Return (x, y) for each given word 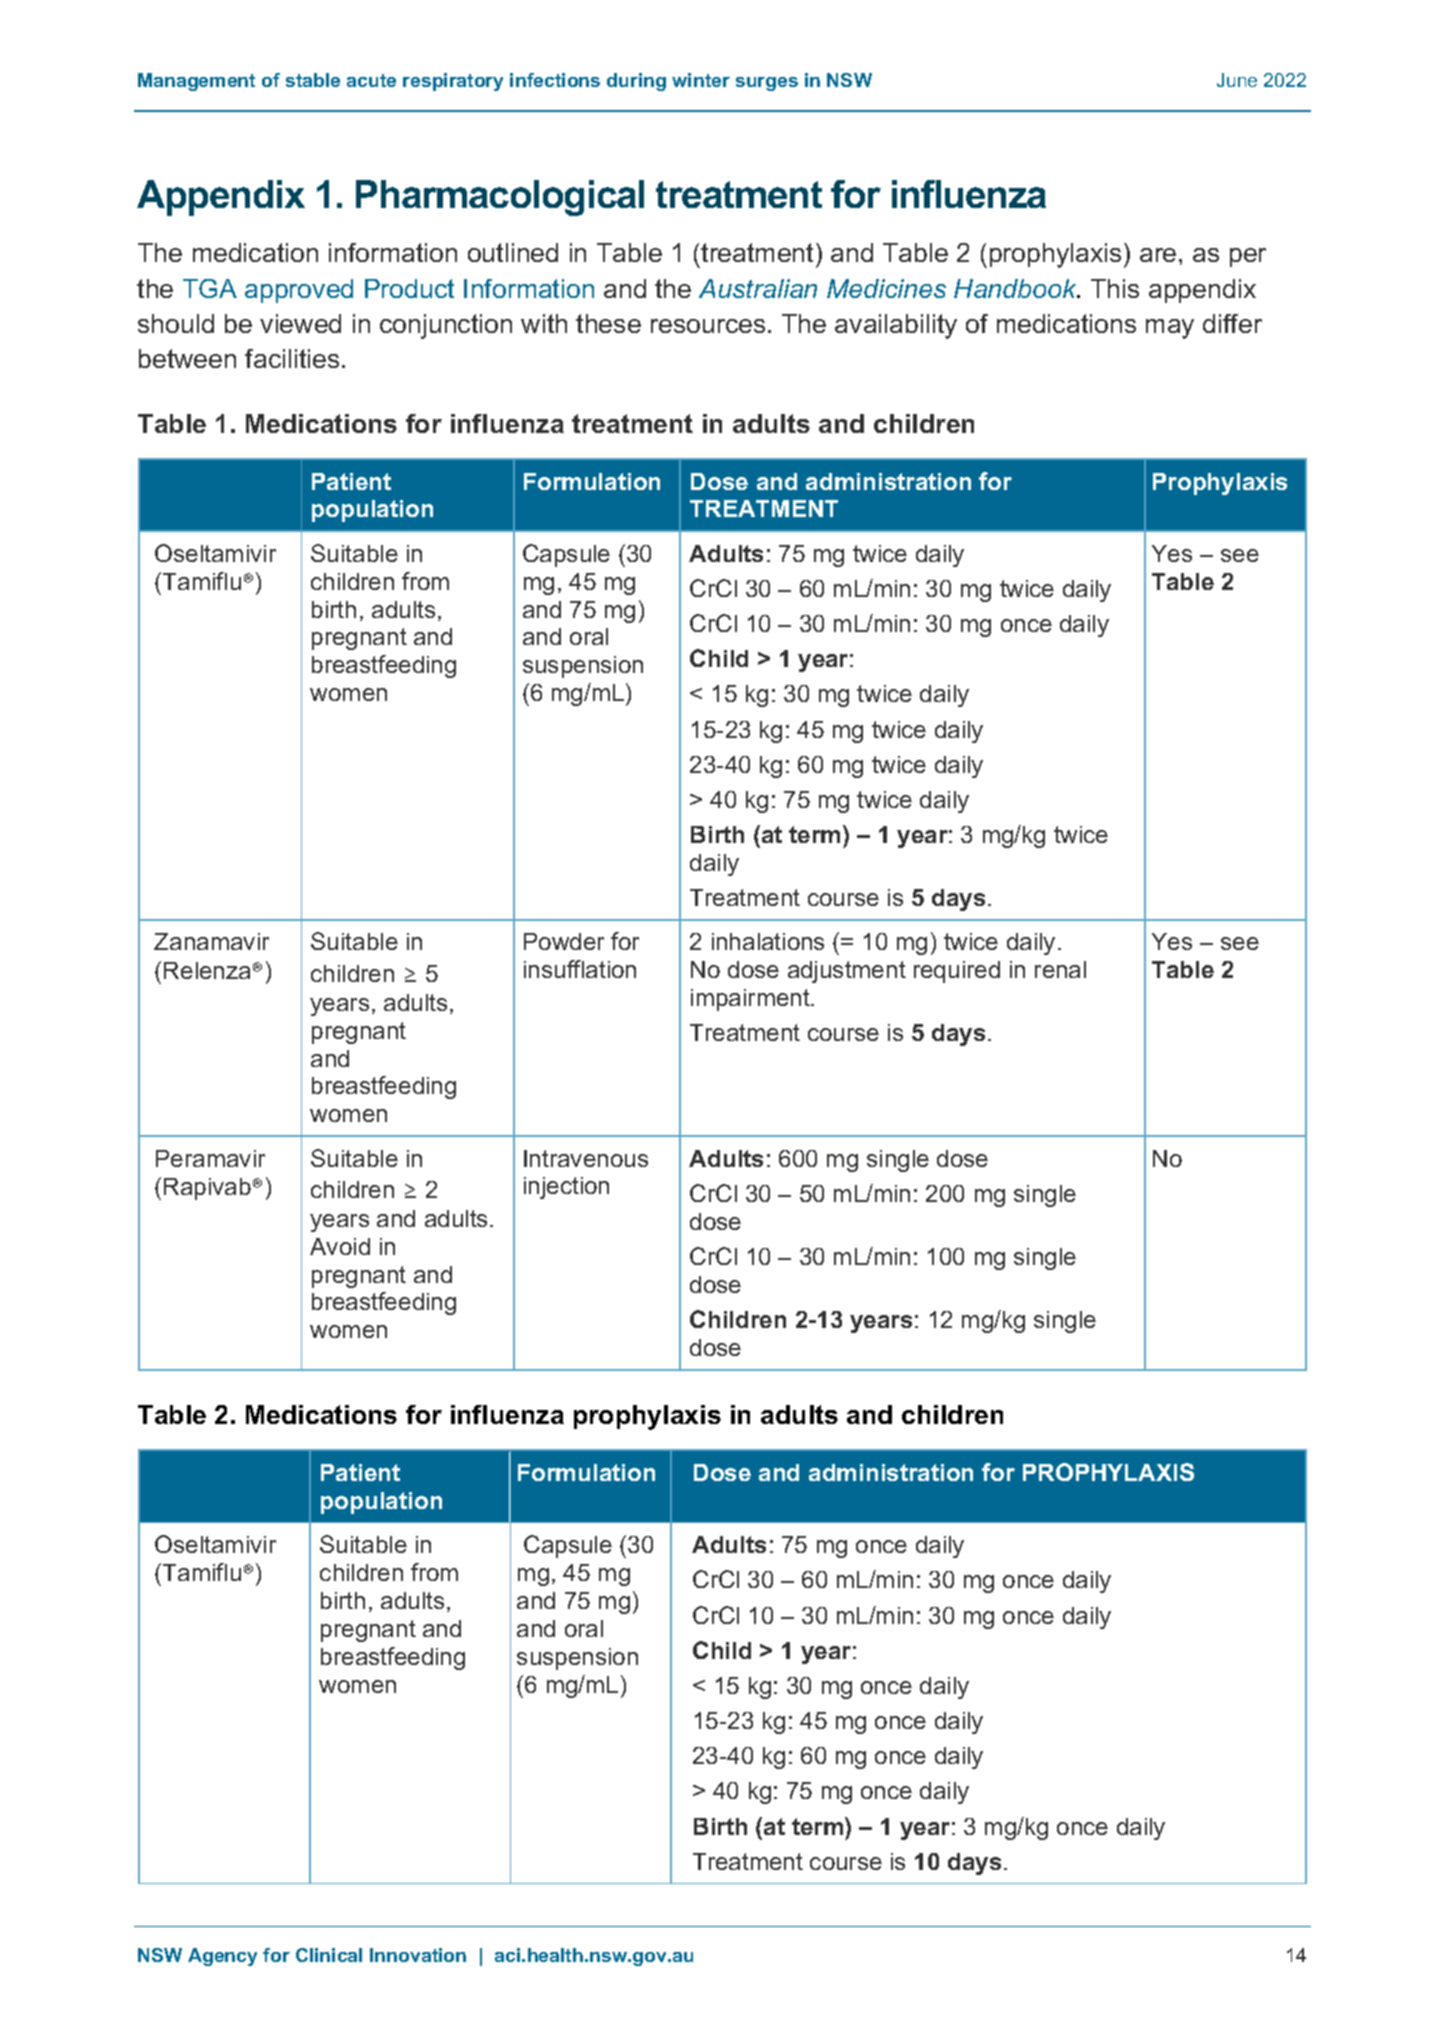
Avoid (340, 1246)
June (1237, 80)
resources (708, 326)
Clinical (329, 1955)
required (957, 972)
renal (1060, 969)
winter (701, 80)
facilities (292, 358)
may (1170, 329)
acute (371, 80)
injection (566, 1188)
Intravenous (586, 1158)
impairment (751, 1000)
